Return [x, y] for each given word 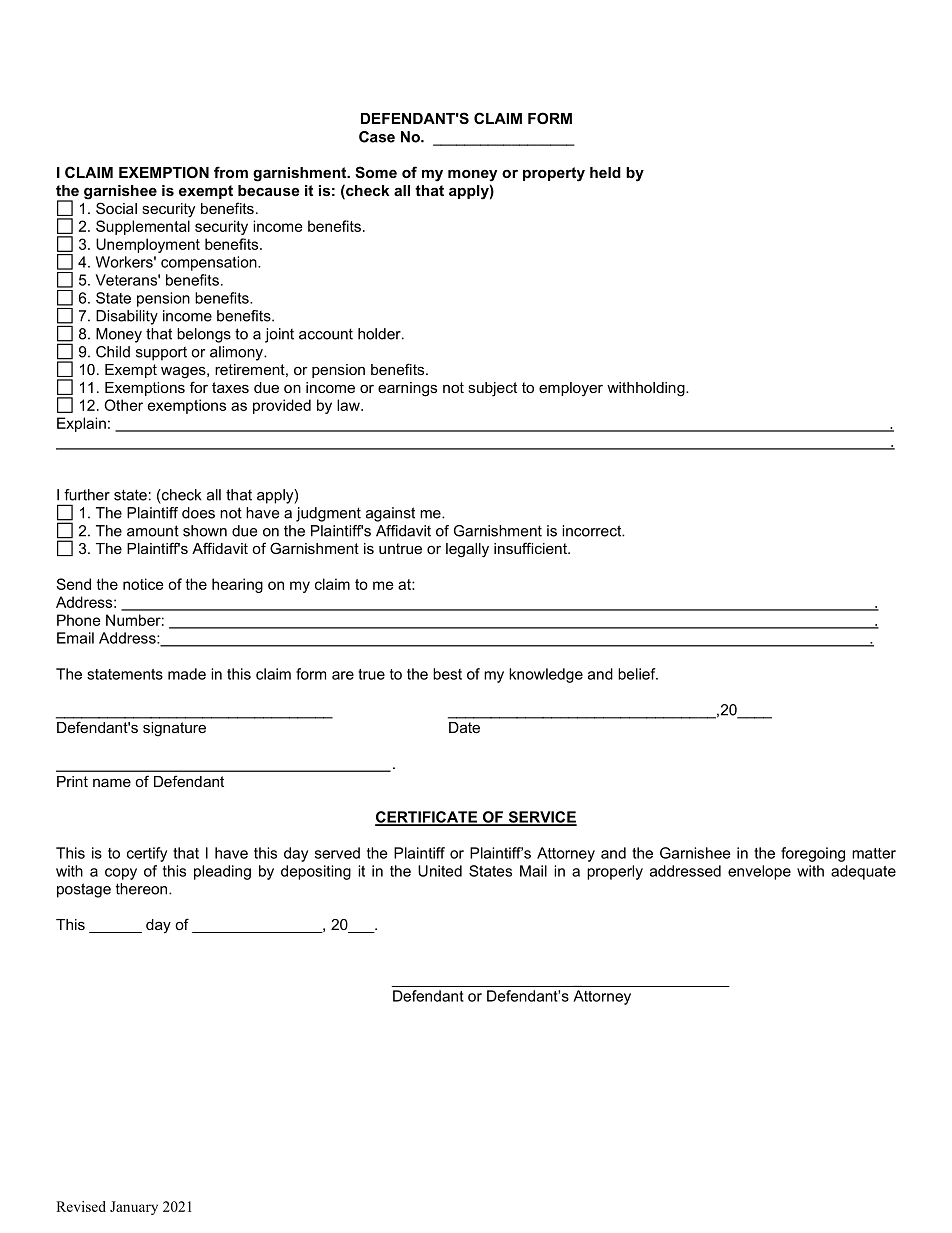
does [198, 513]
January [134, 1208]
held [605, 172]
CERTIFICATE [427, 818]
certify [147, 854]
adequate [863, 872]
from [231, 172]
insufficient [531, 548]
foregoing [813, 854]
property [554, 174]
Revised [81, 1206]
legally [467, 550]
